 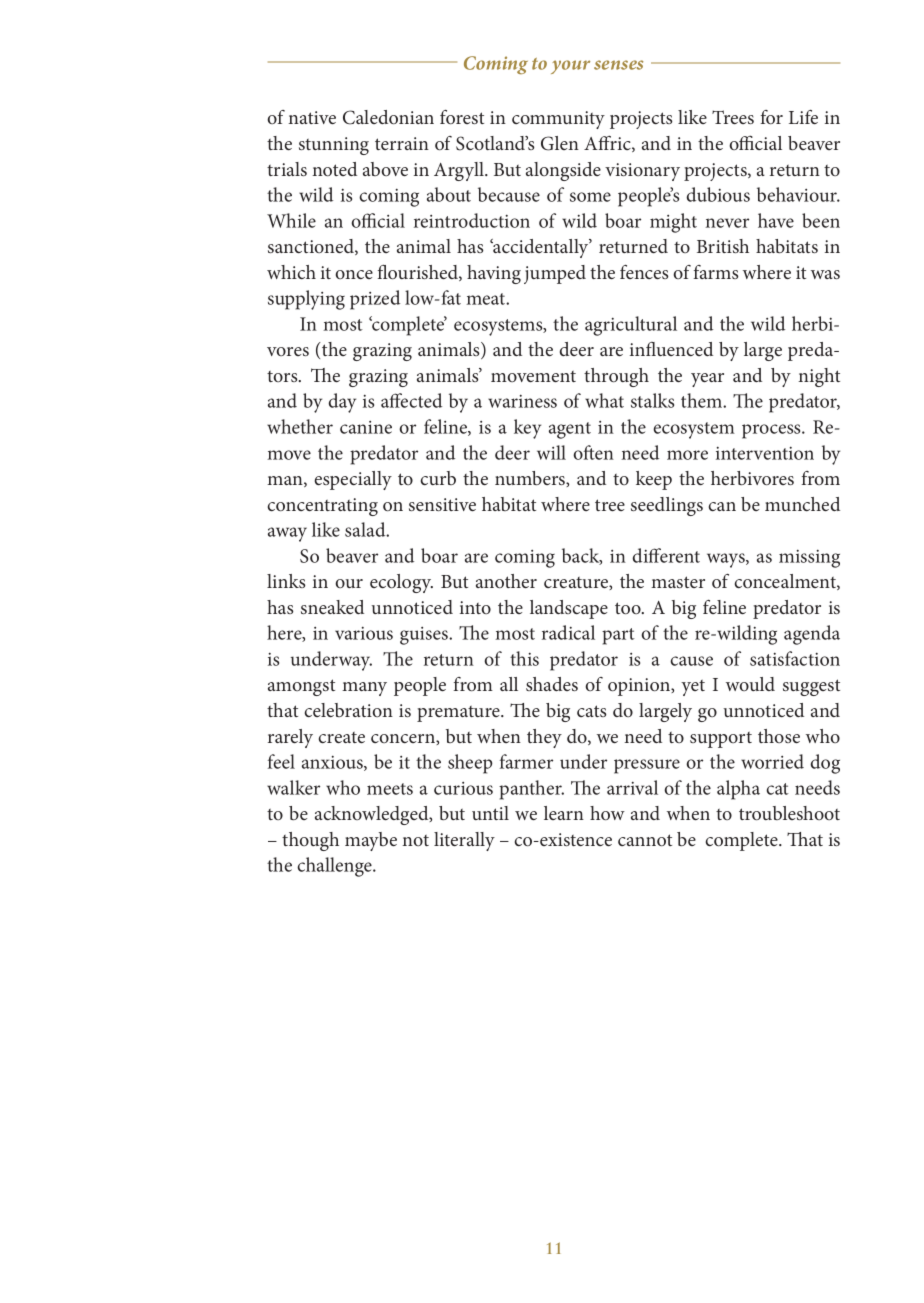 I want to click on your, so click(x=570, y=67).
